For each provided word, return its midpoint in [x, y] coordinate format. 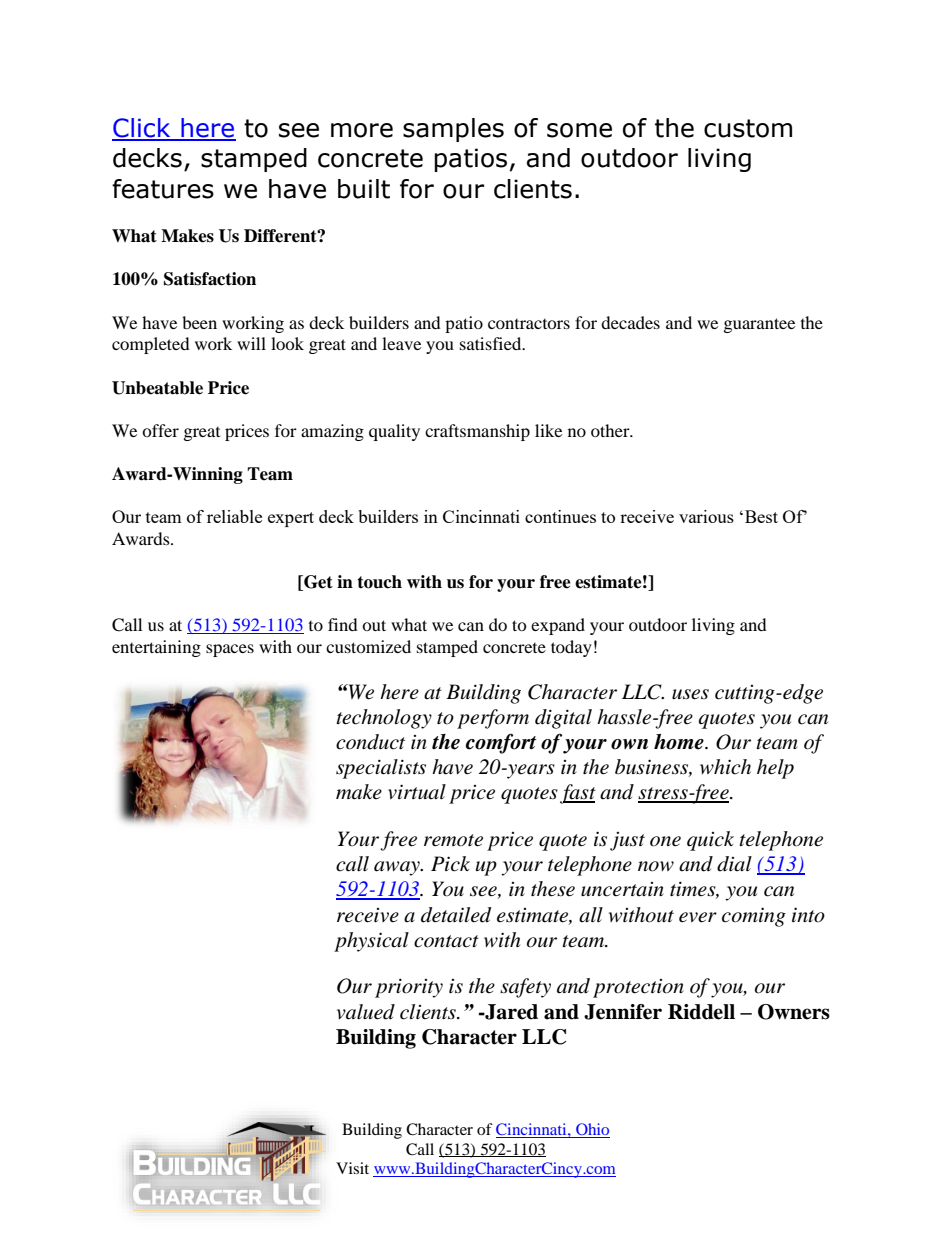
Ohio [592, 1130]
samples [453, 130]
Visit [352, 1168]
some [579, 130]
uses [690, 694]
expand [558, 626]
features [163, 189]
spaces [230, 650]
